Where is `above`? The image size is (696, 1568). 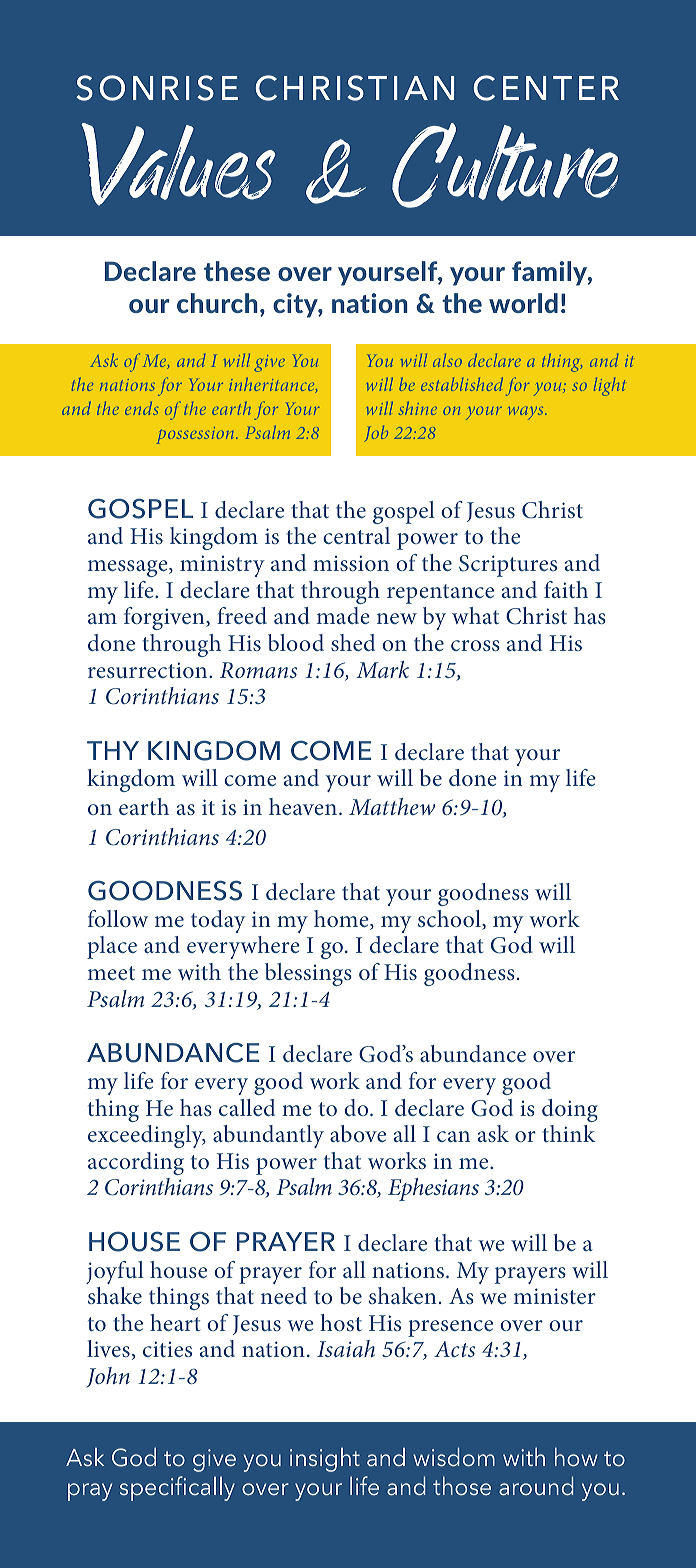 above is located at coordinates (358, 1133).
